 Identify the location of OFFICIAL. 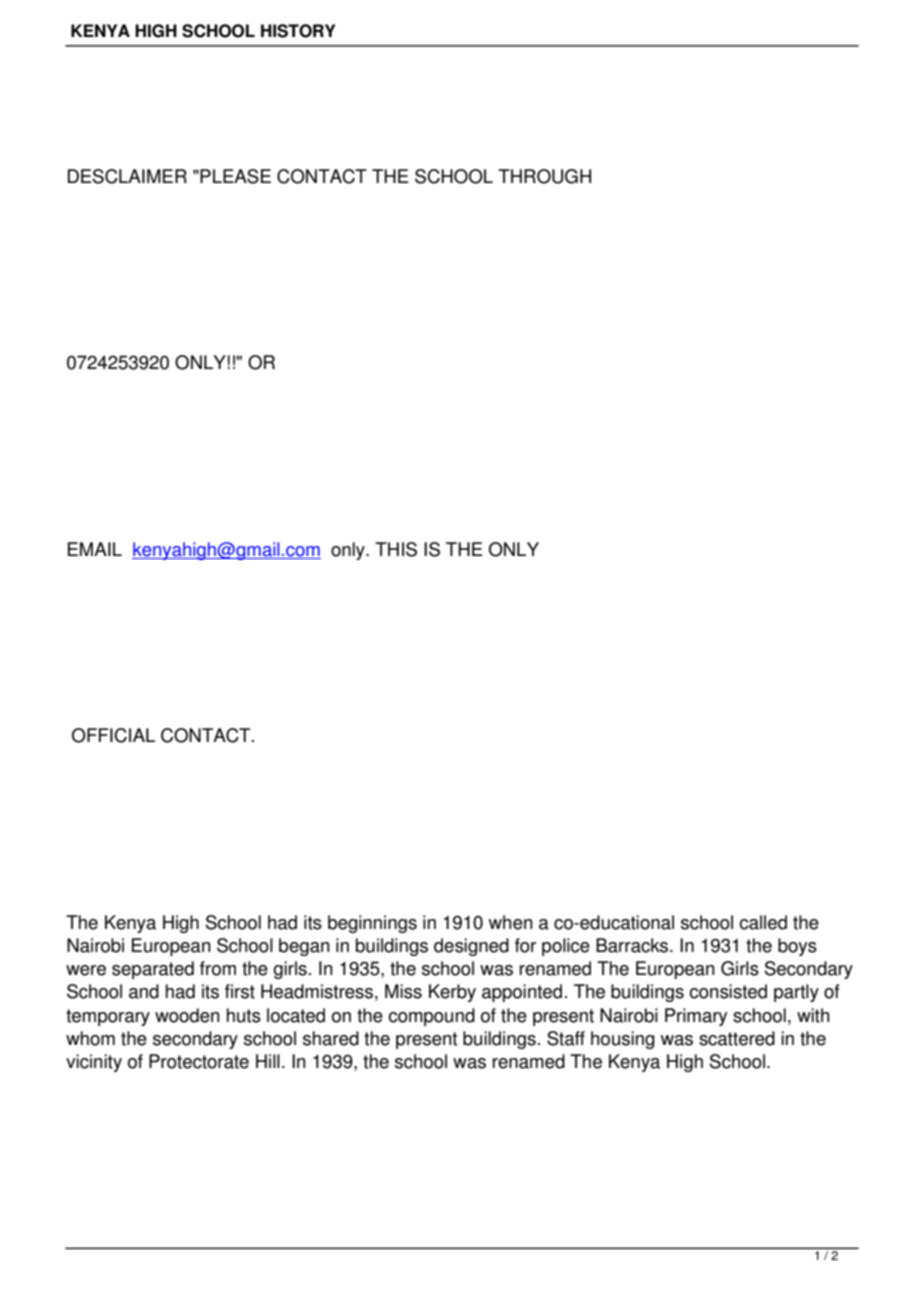
(113, 735).
